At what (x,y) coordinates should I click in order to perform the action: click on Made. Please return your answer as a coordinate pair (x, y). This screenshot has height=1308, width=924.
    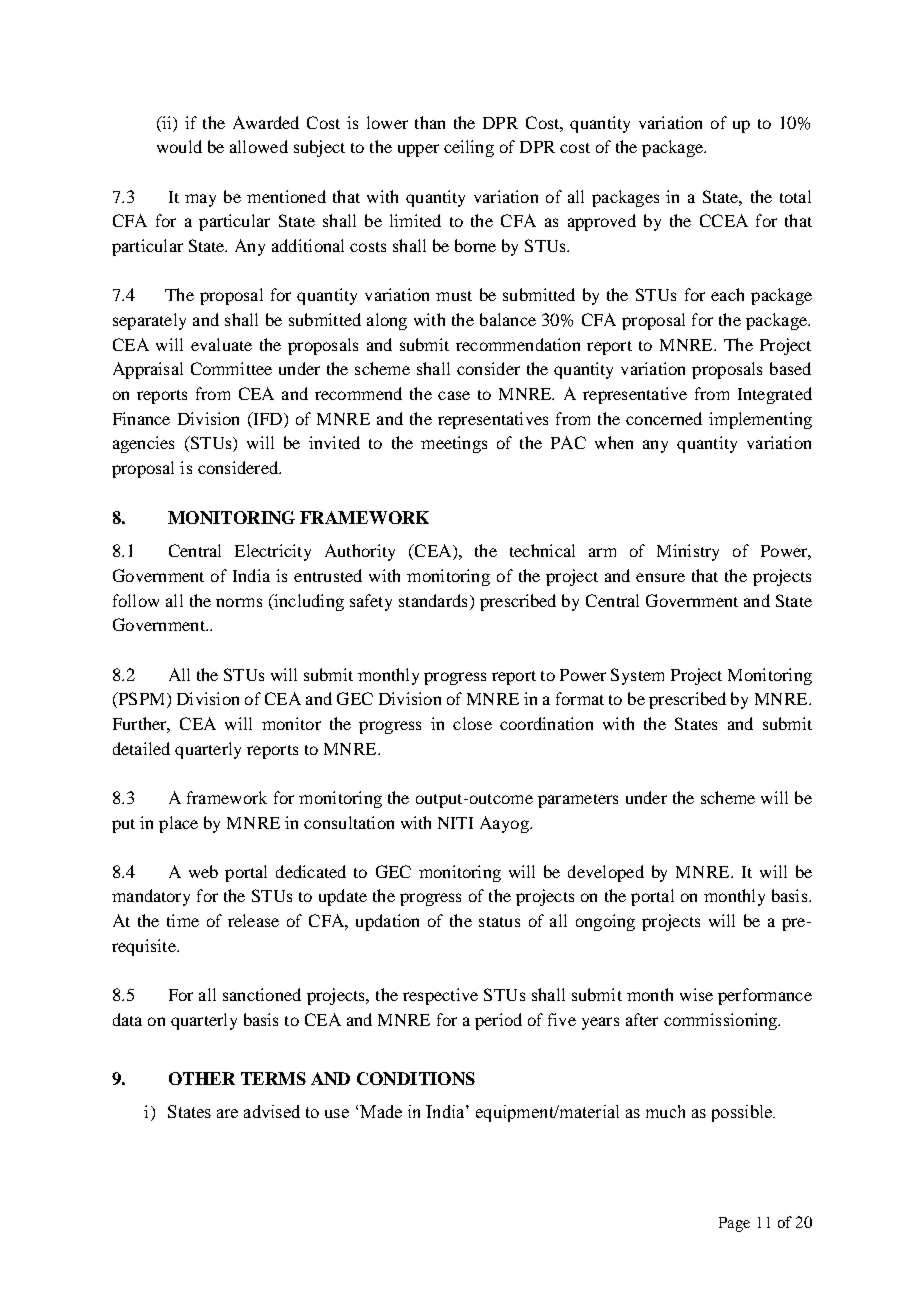
    Looking at the image, I should click on (381, 1111).
